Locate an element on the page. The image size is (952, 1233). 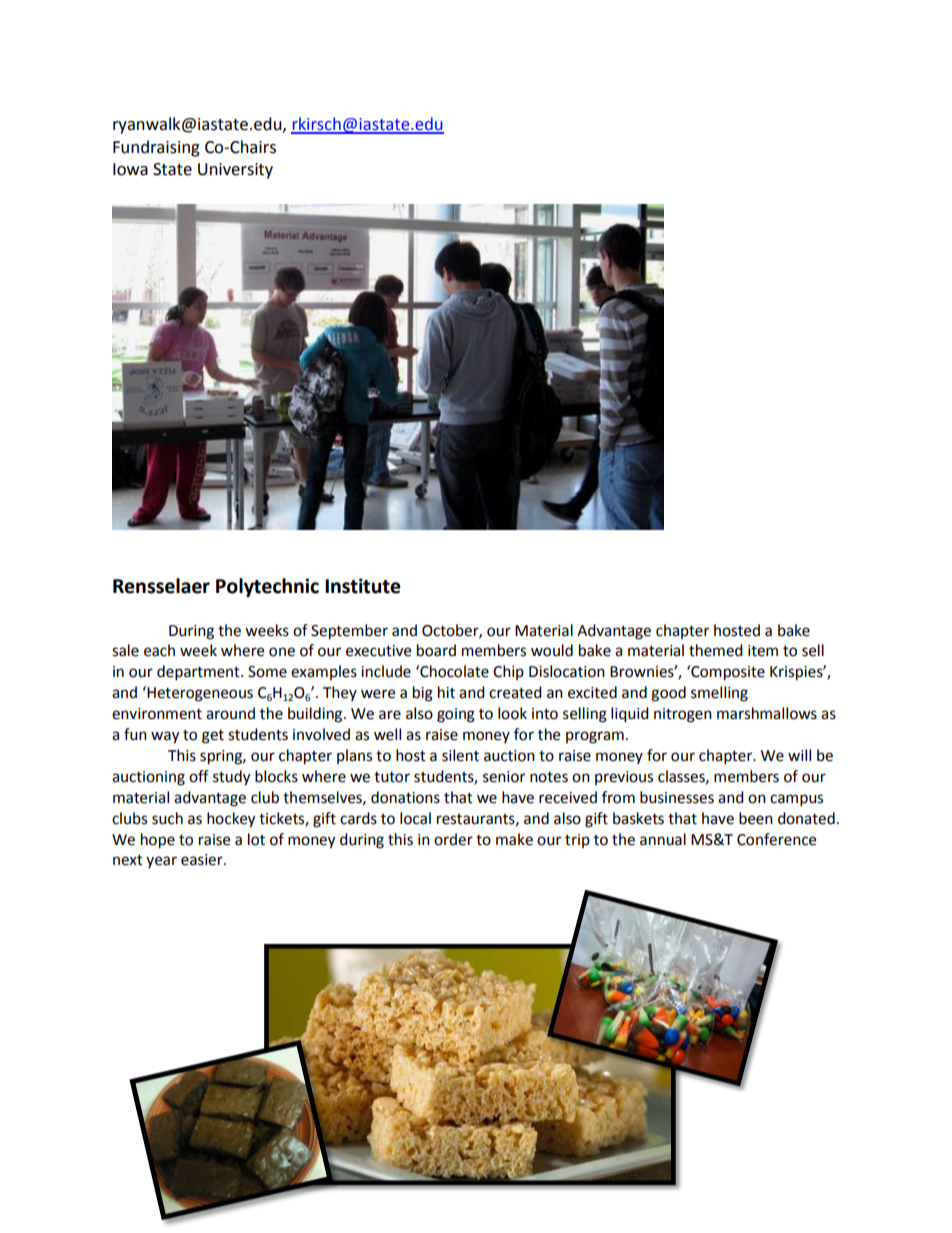
Institute is located at coordinates (363, 586).
